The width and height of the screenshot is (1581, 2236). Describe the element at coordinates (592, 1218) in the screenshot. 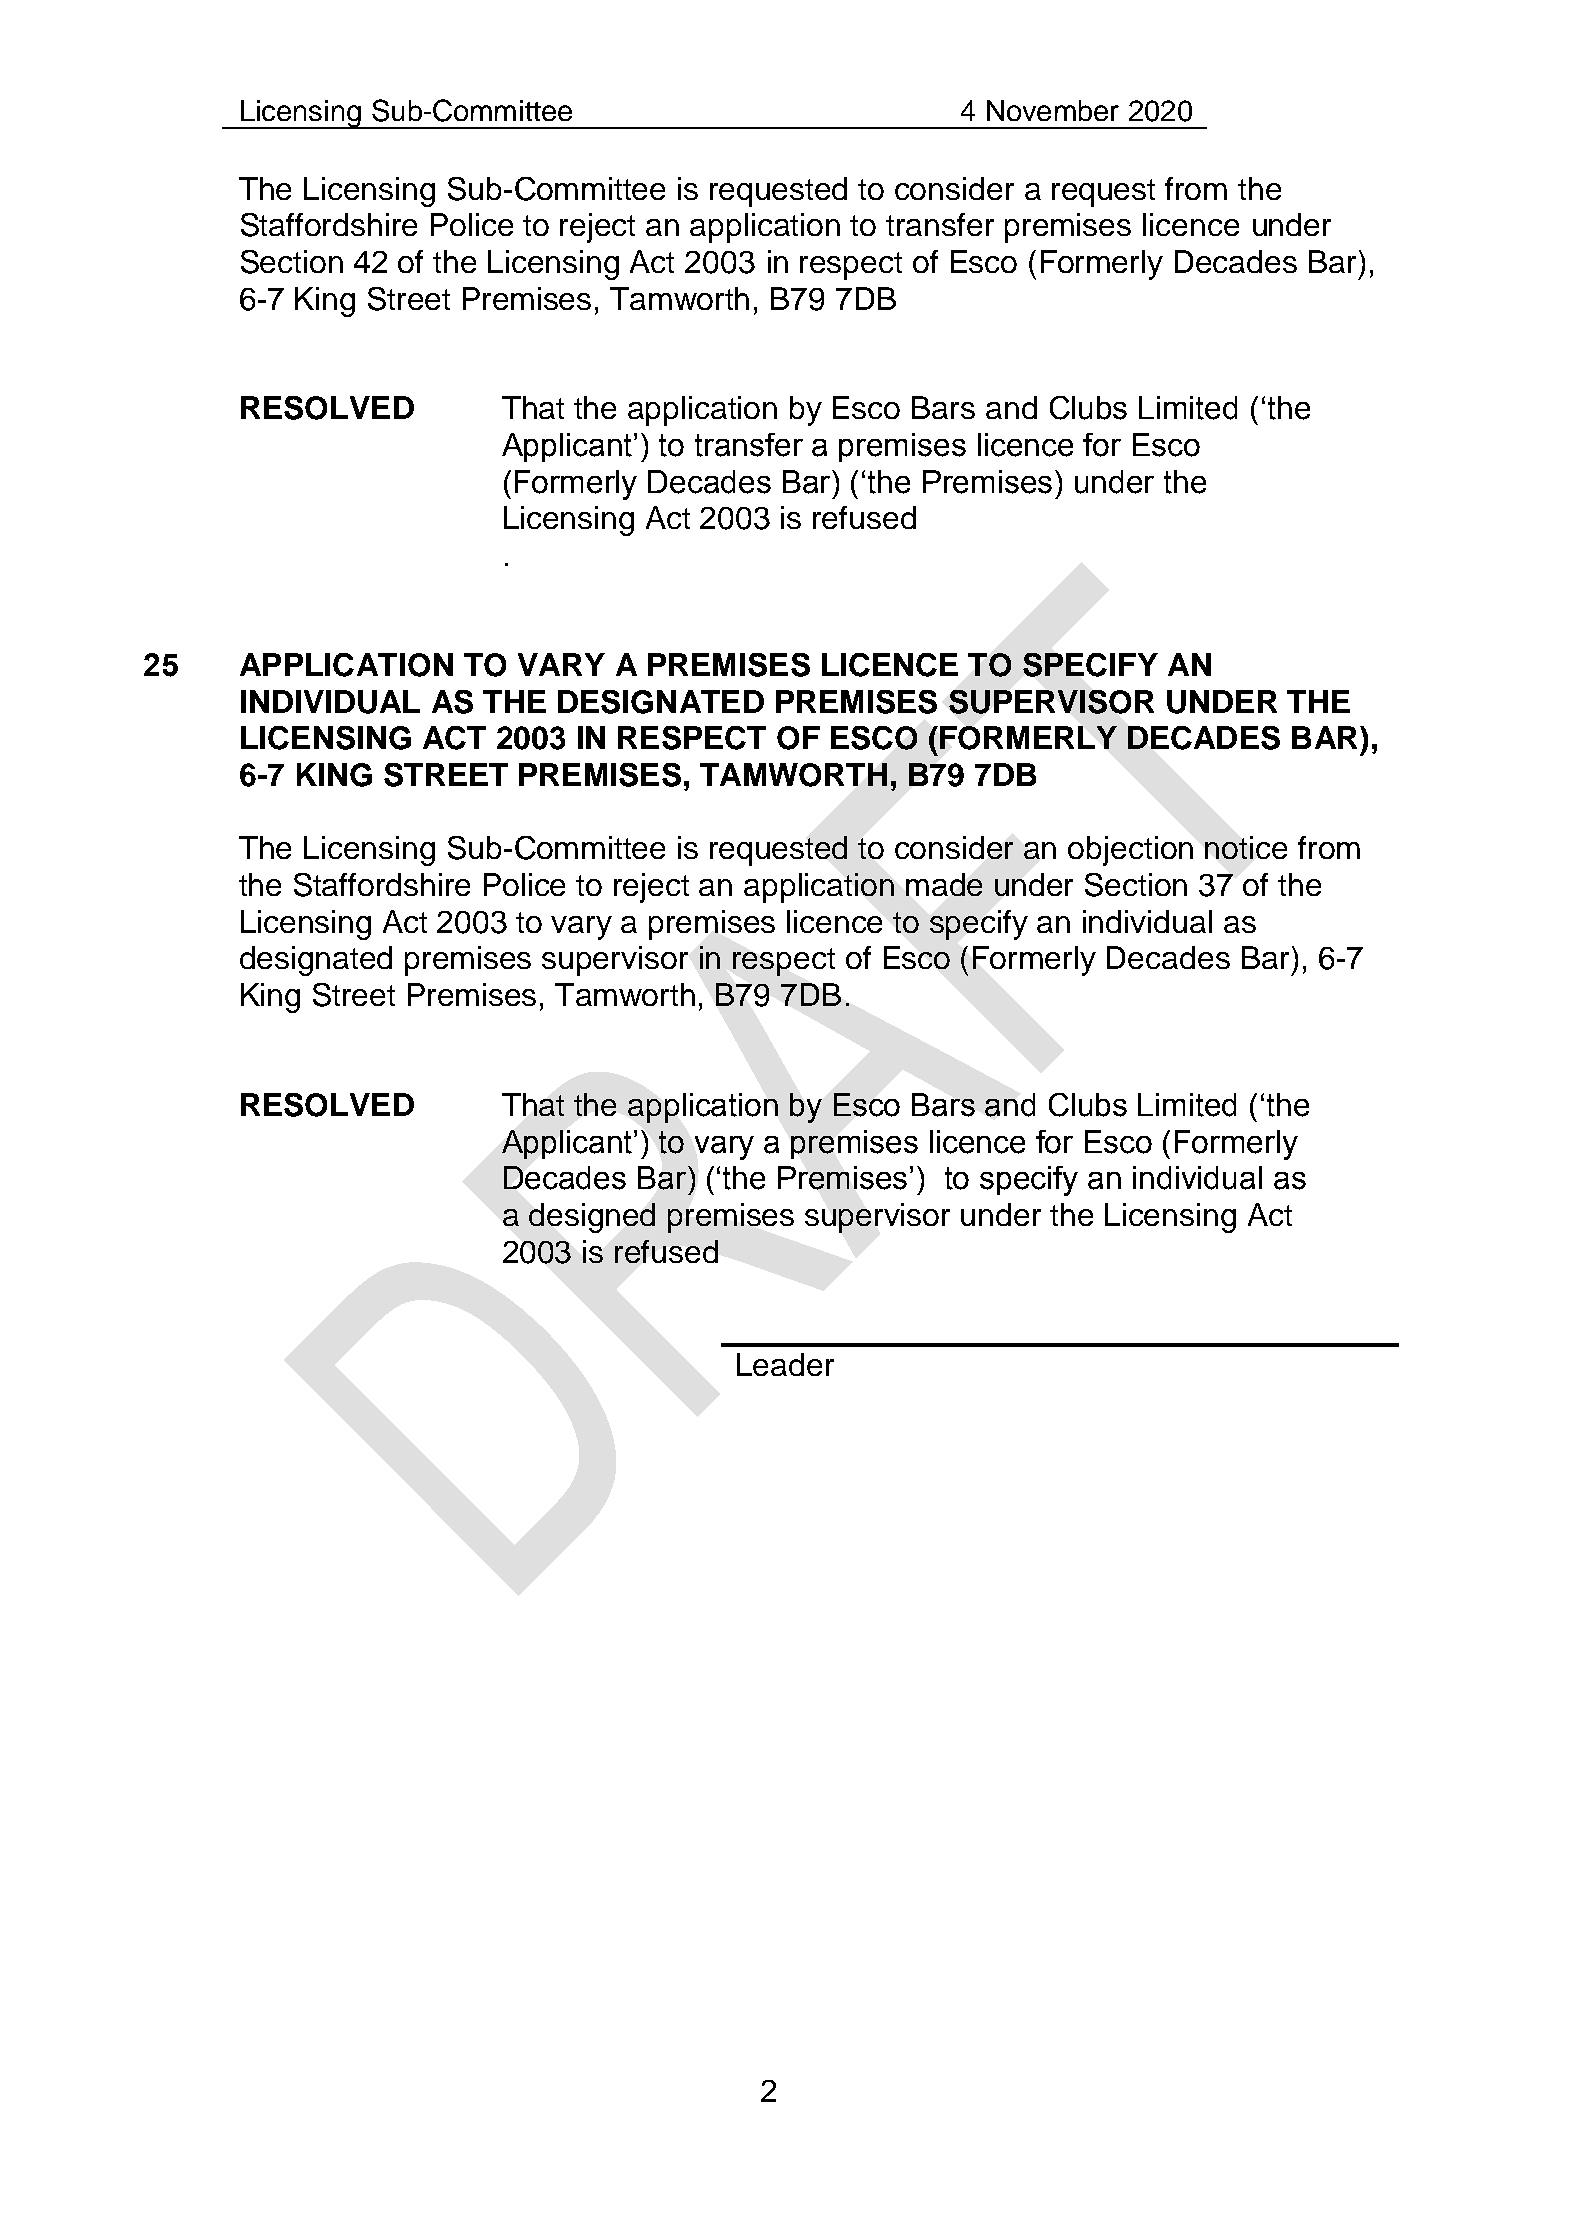

I see `designed` at that location.
